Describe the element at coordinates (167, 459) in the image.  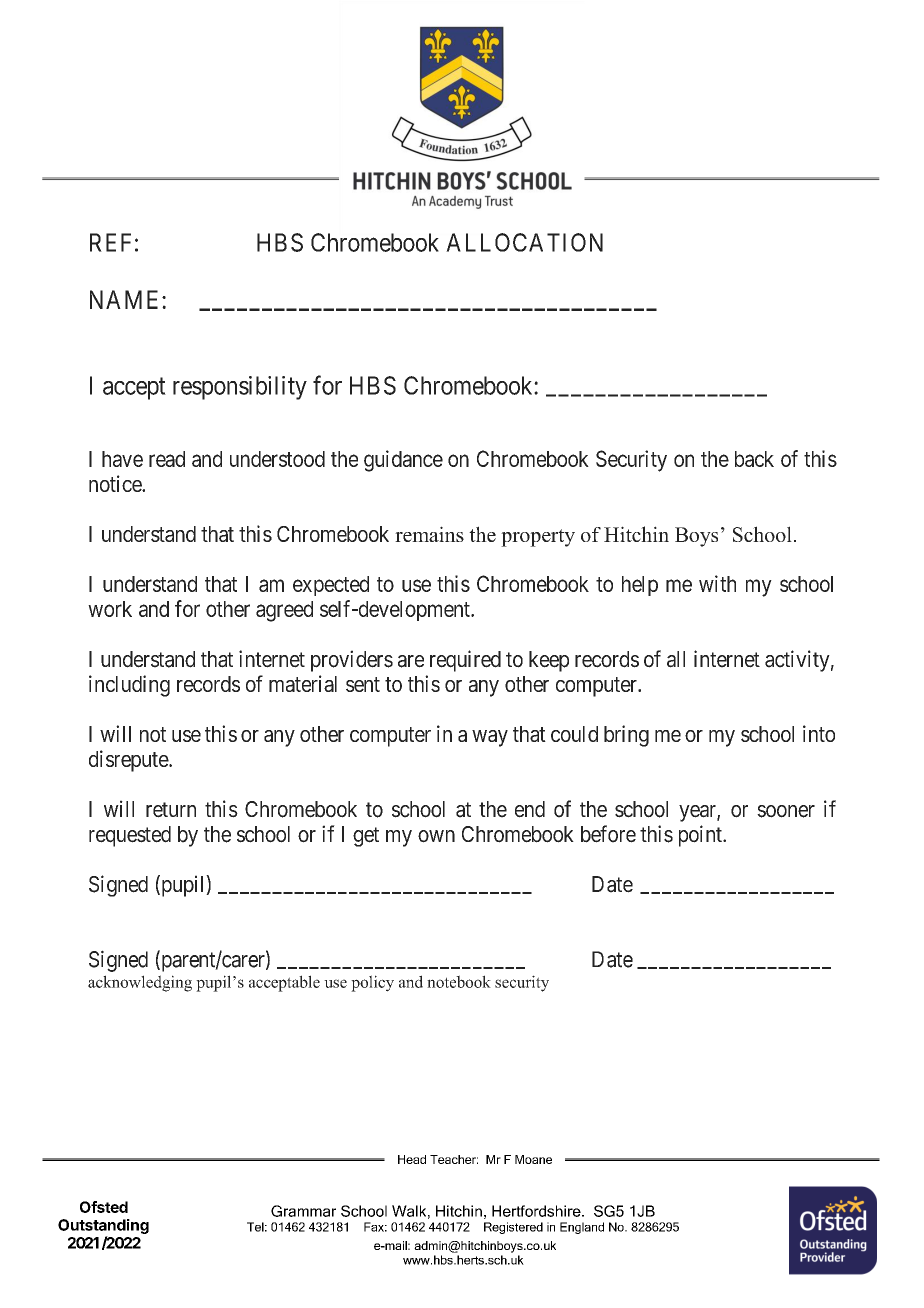
I see `read` at that location.
